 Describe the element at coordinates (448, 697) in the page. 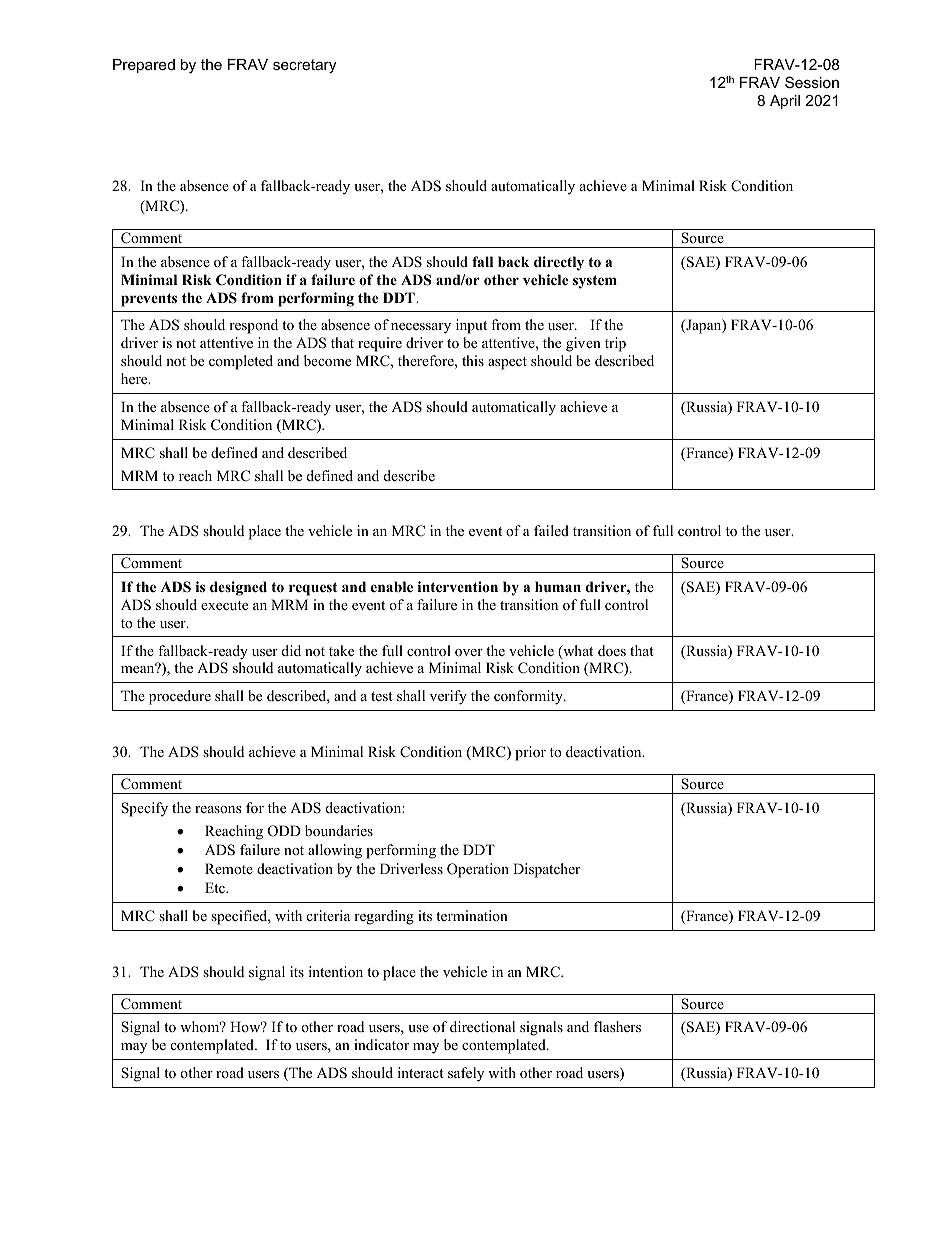

I see `verify` at that location.
